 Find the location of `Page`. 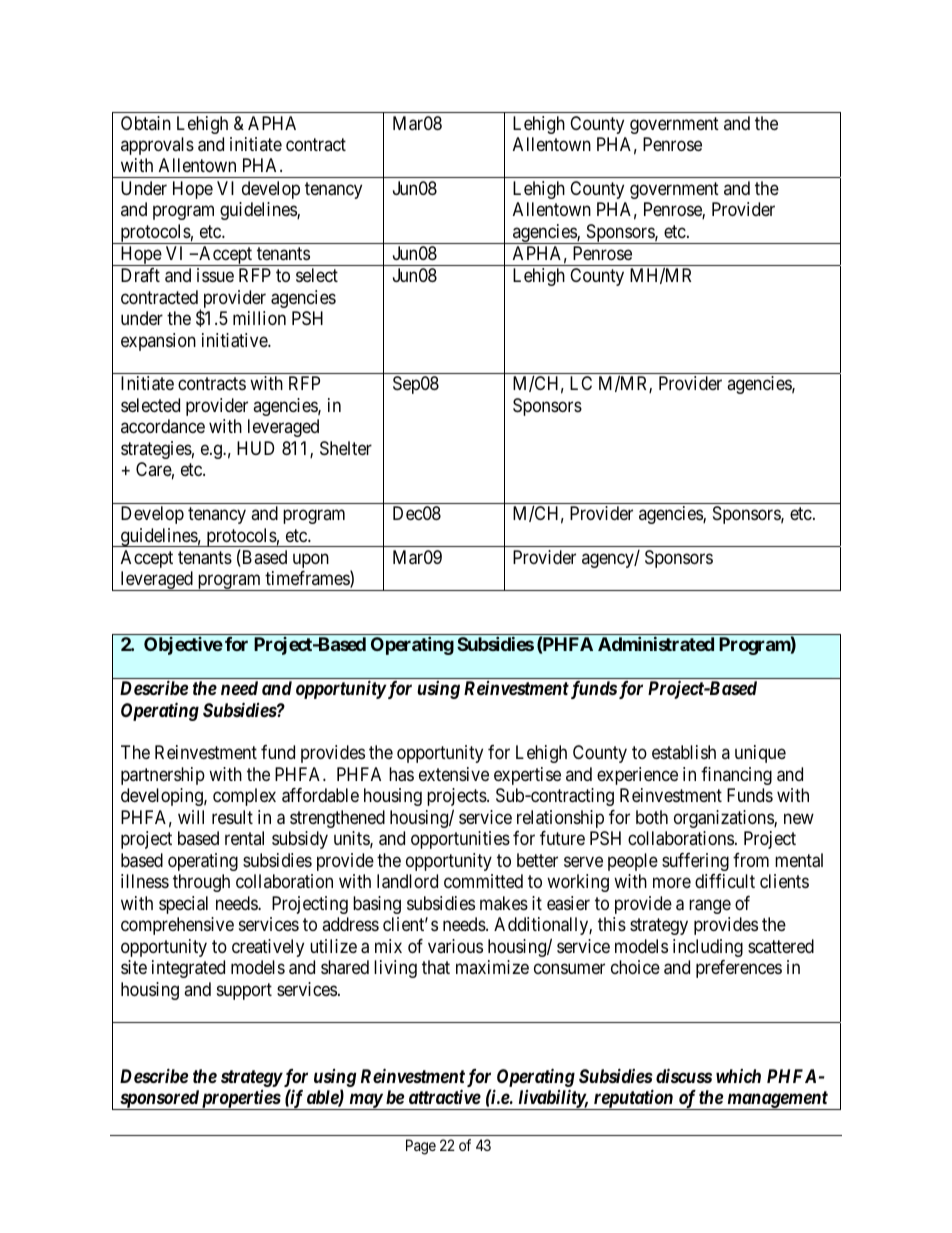

Page is located at coordinates (421, 1147).
